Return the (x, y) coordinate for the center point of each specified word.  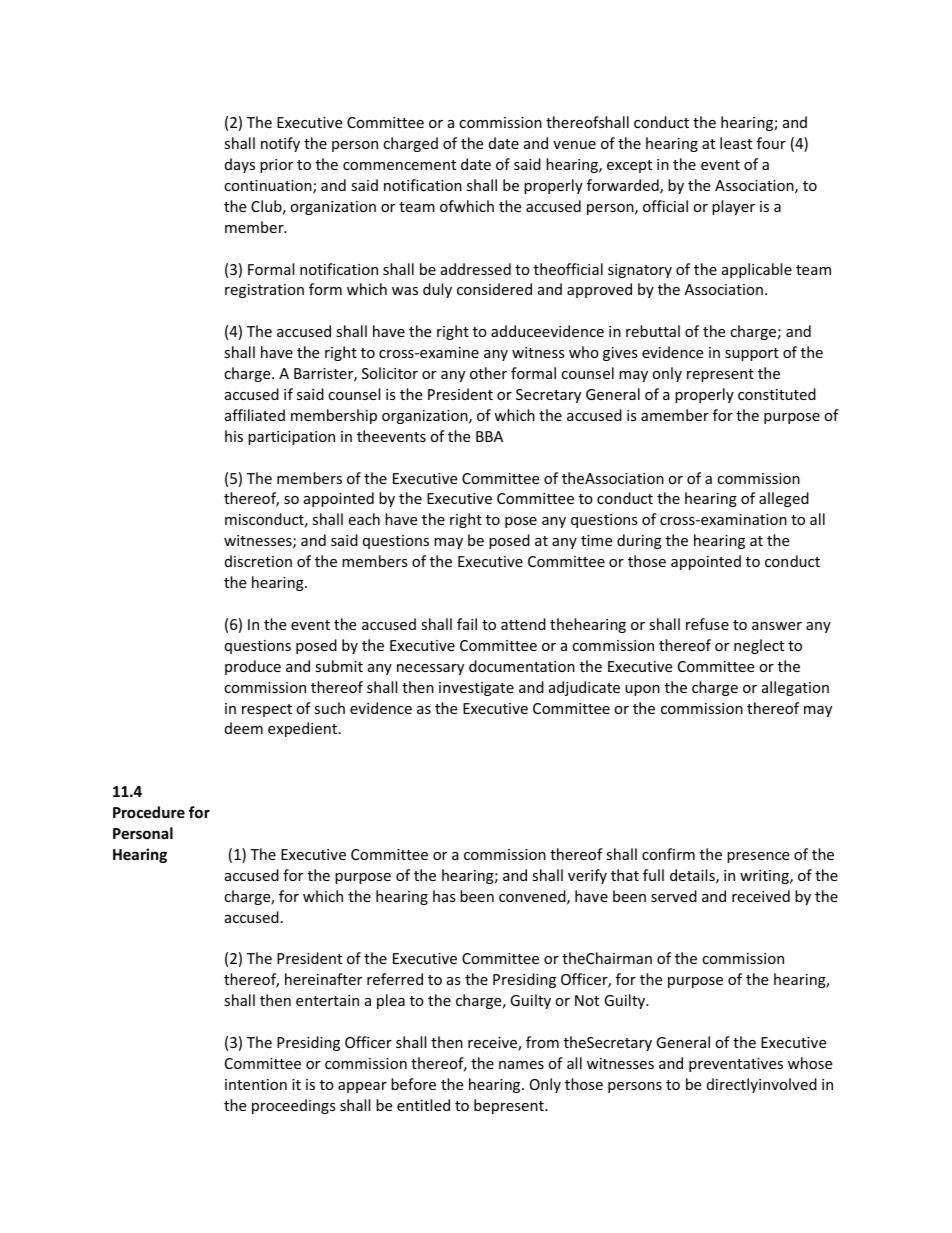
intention (256, 1084)
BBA (489, 436)
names (521, 1065)
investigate (476, 689)
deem (244, 728)
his (234, 436)
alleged (784, 499)
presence (758, 857)
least (736, 143)
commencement (399, 165)
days (240, 165)
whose (810, 1063)
